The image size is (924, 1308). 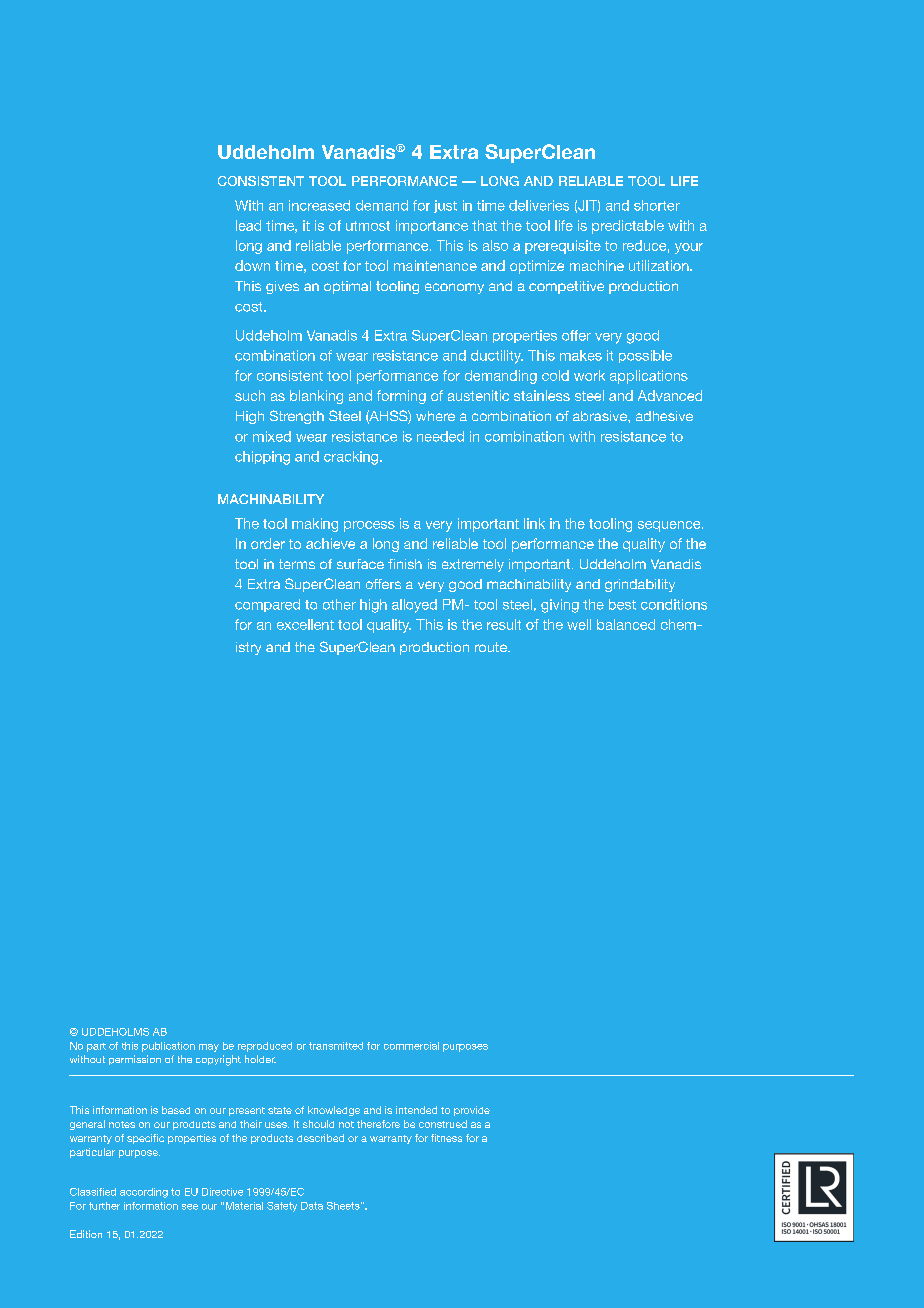 I want to click on publication, so click(x=168, y=1047).
